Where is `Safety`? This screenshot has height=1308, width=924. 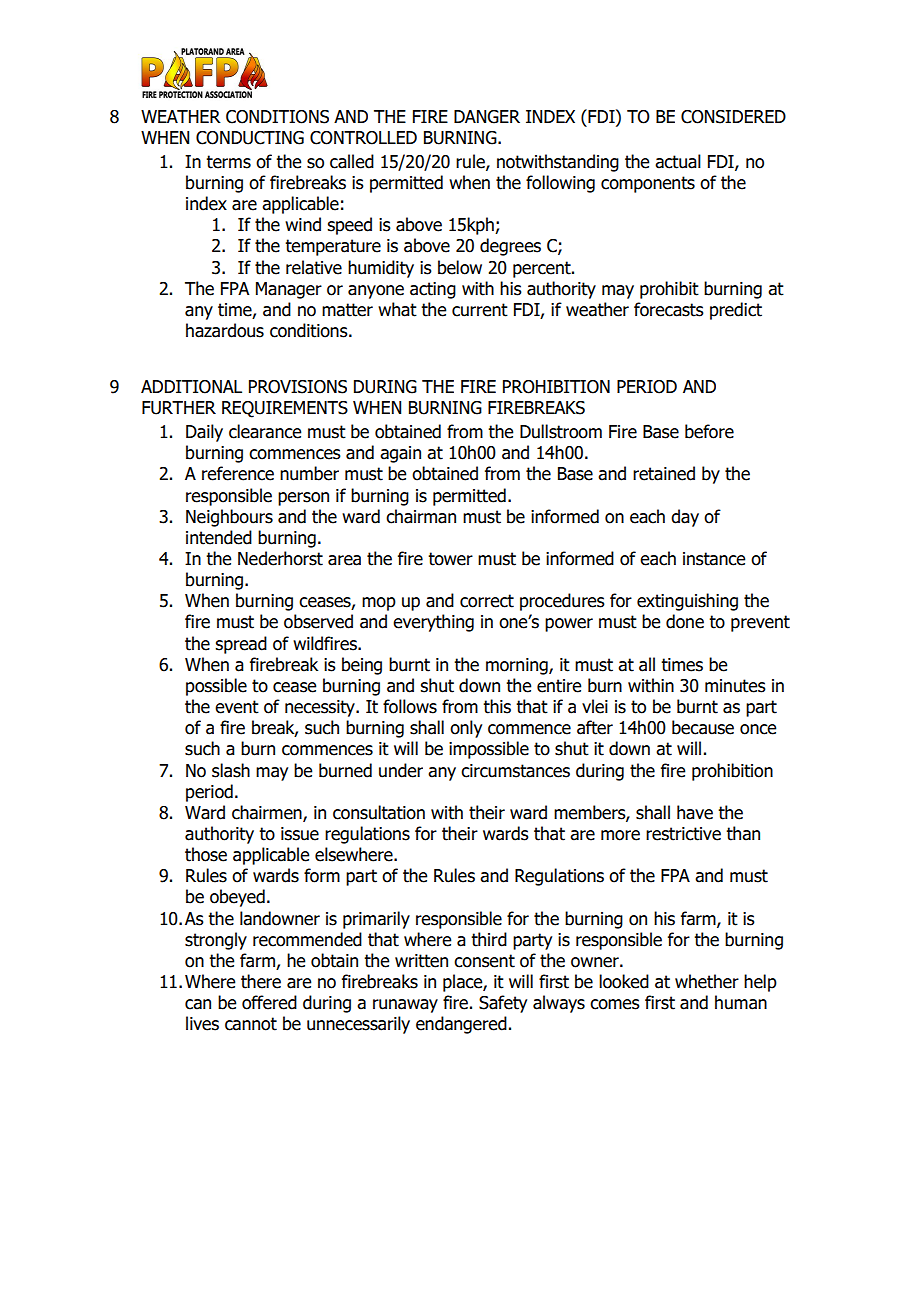
Safety is located at coordinates (503, 1004).
